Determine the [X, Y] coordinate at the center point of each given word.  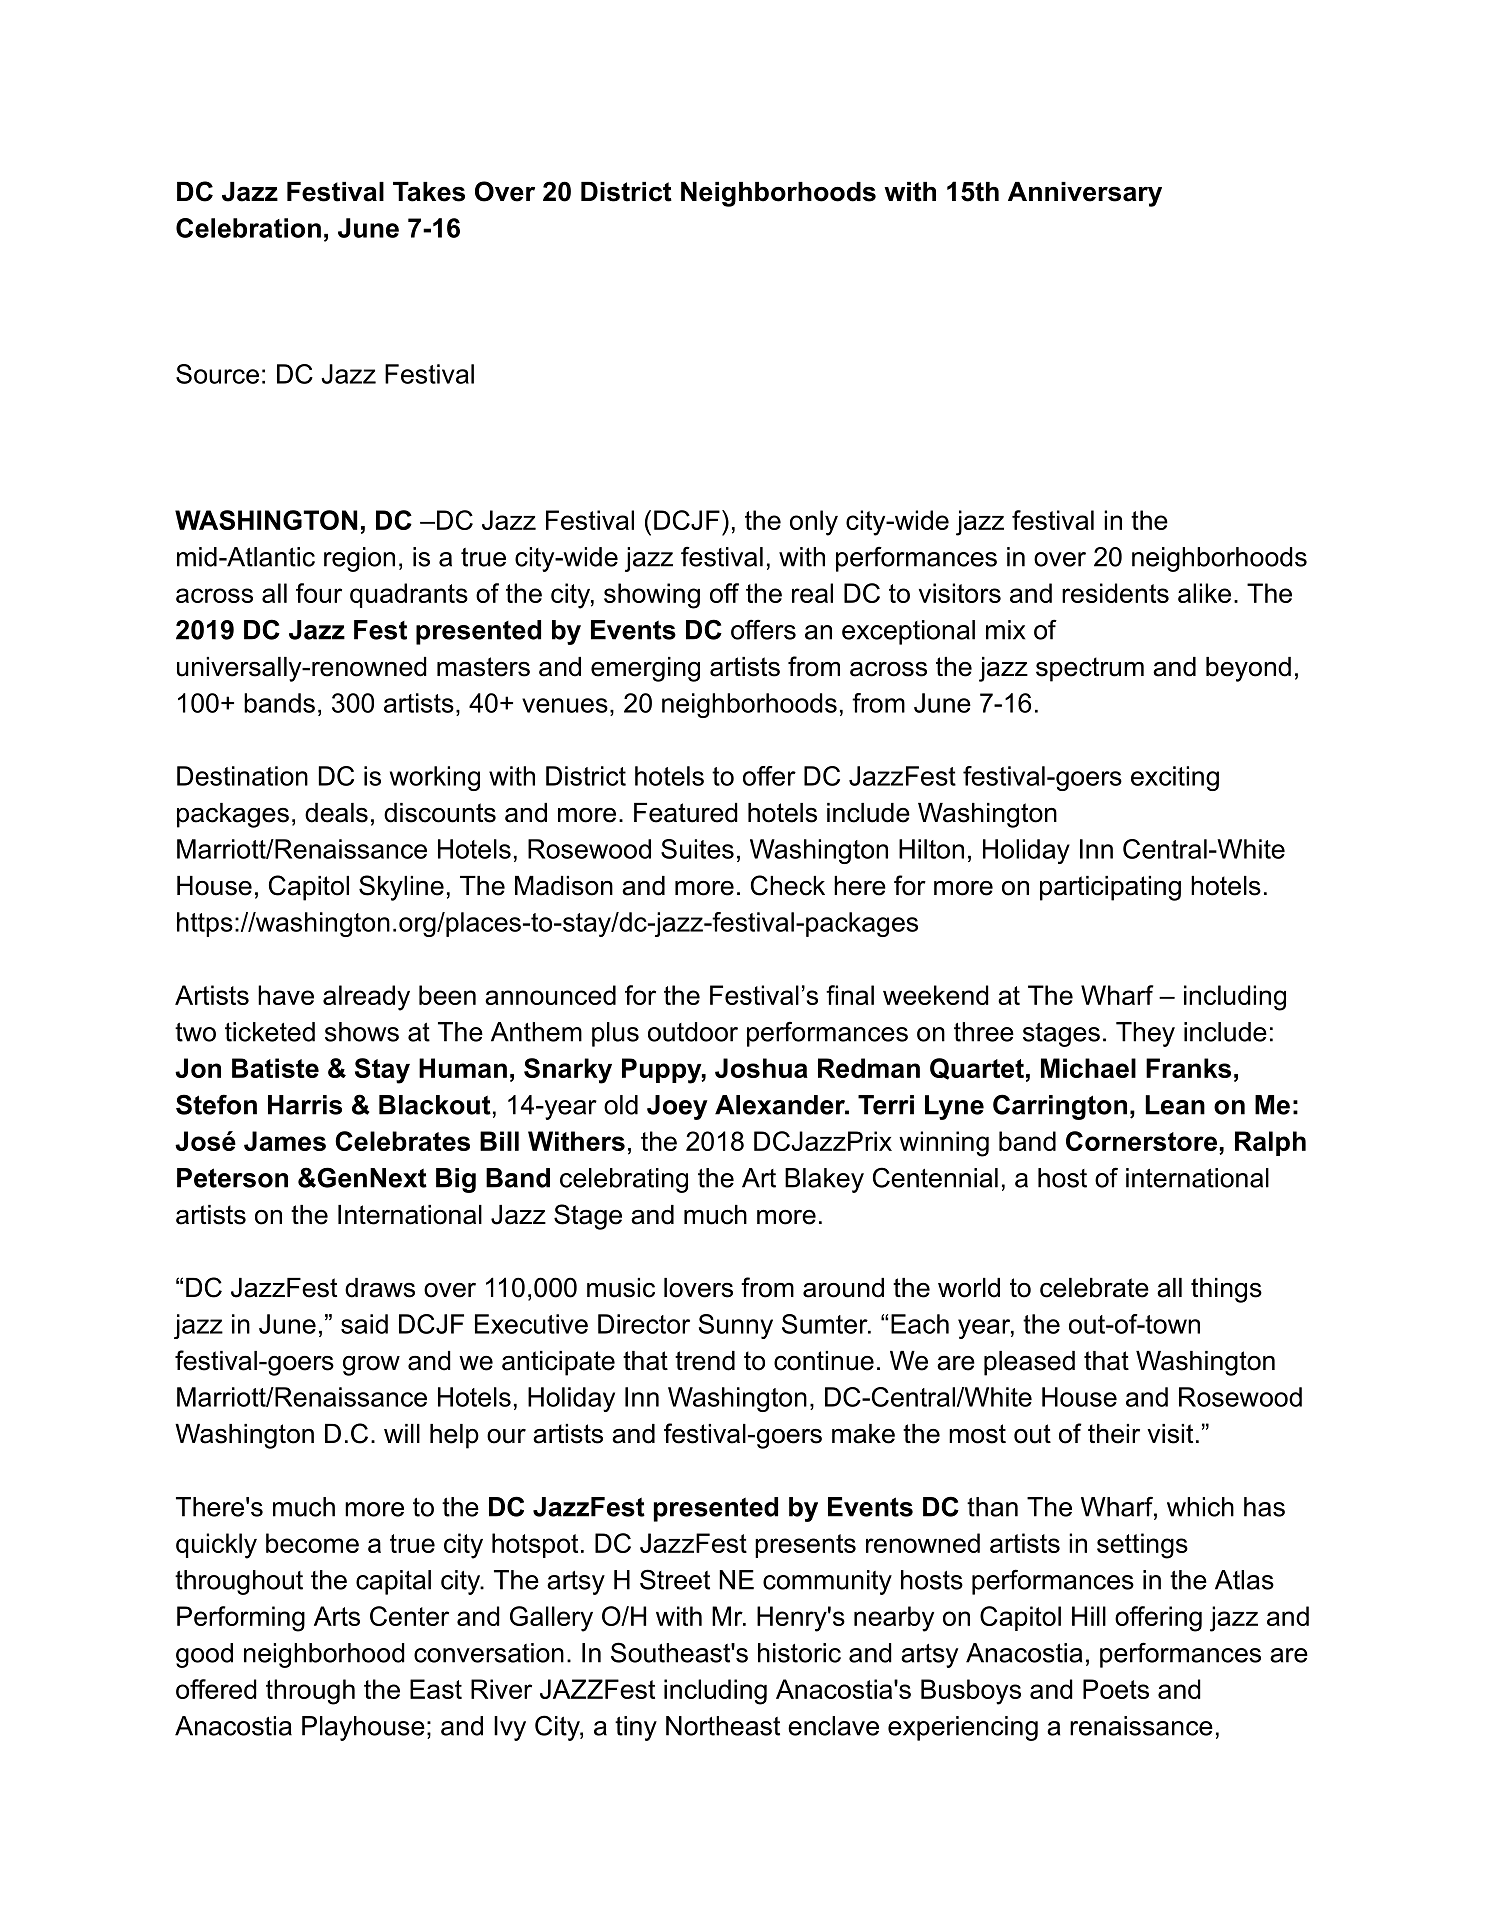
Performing [241, 1619]
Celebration [248, 228]
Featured [686, 813]
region [359, 559]
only [814, 523]
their [1114, 1434]
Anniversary [1085, 194]
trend [705, 1361]
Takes [429, 192]
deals [336, 813]
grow [371, 1366]
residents [1115, 593]
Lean [1175, 1105]
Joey [677, 1107]
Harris [305, 1105]
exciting [1175, 778]
